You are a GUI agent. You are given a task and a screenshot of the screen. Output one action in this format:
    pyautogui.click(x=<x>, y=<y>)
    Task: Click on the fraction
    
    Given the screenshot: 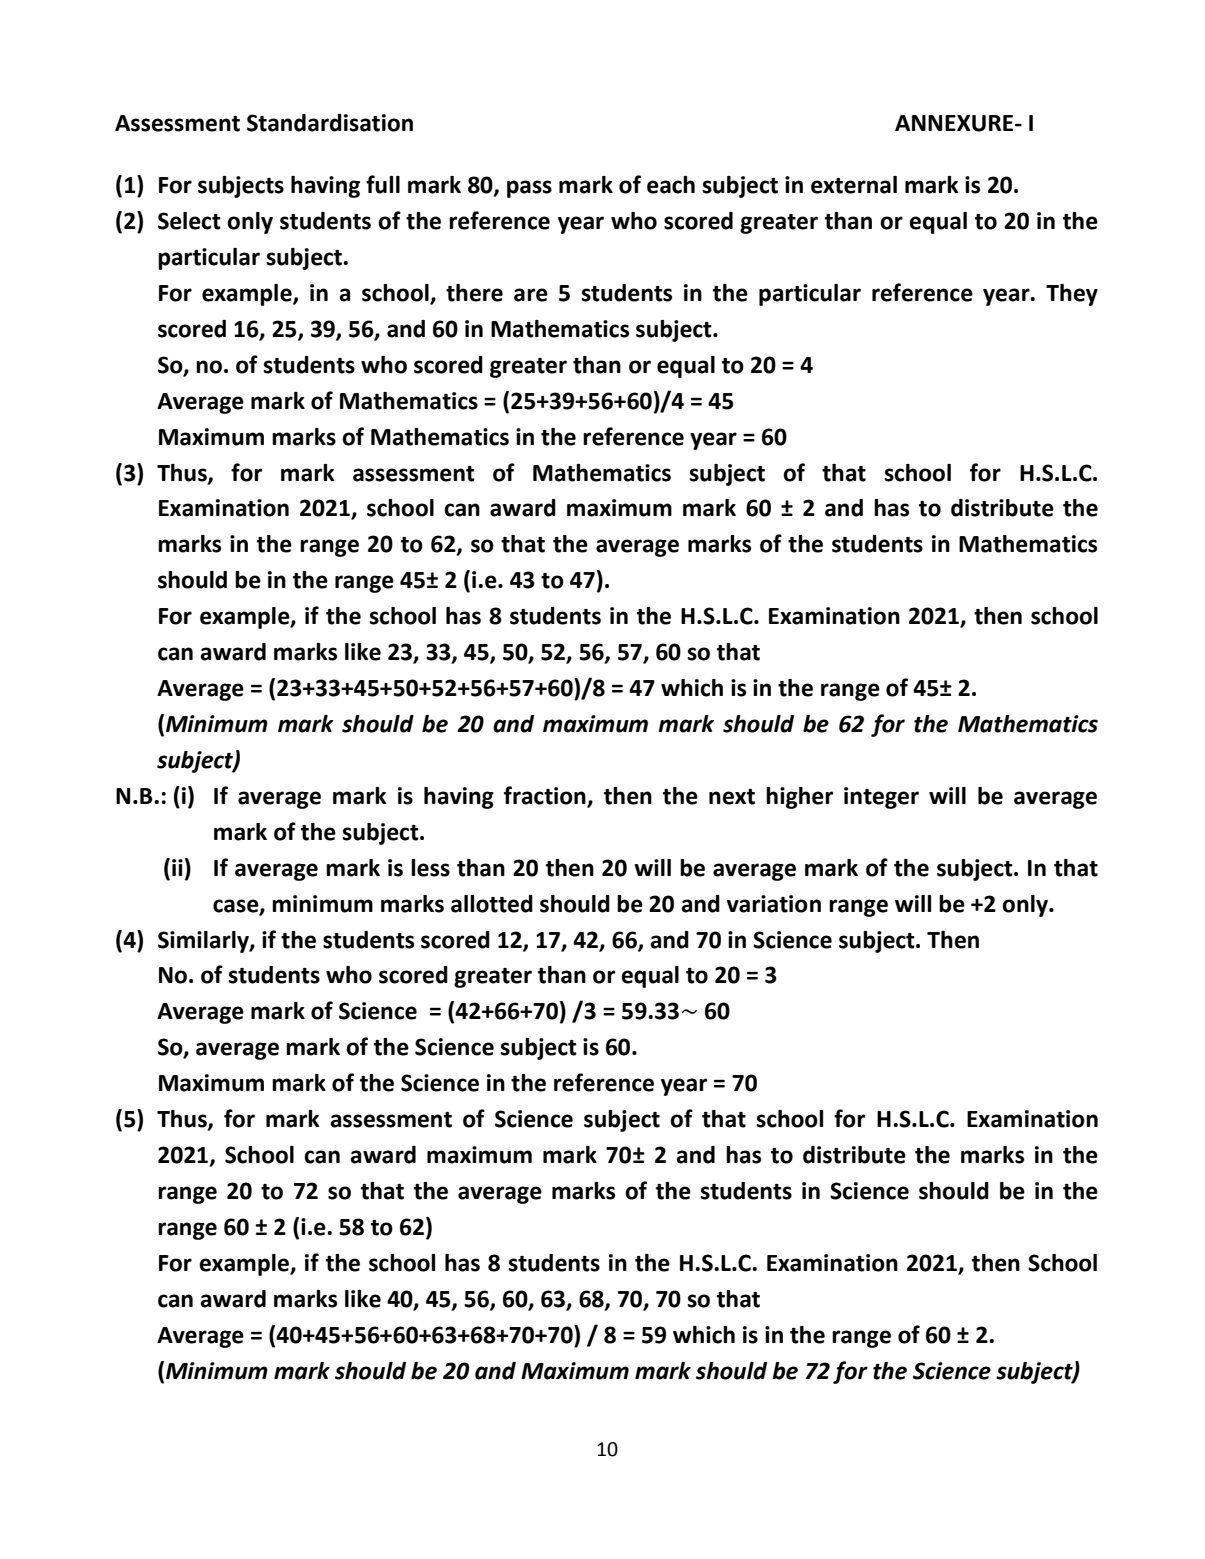 What is the action you would take?
    pyautogui.click(x=546, y=796)
